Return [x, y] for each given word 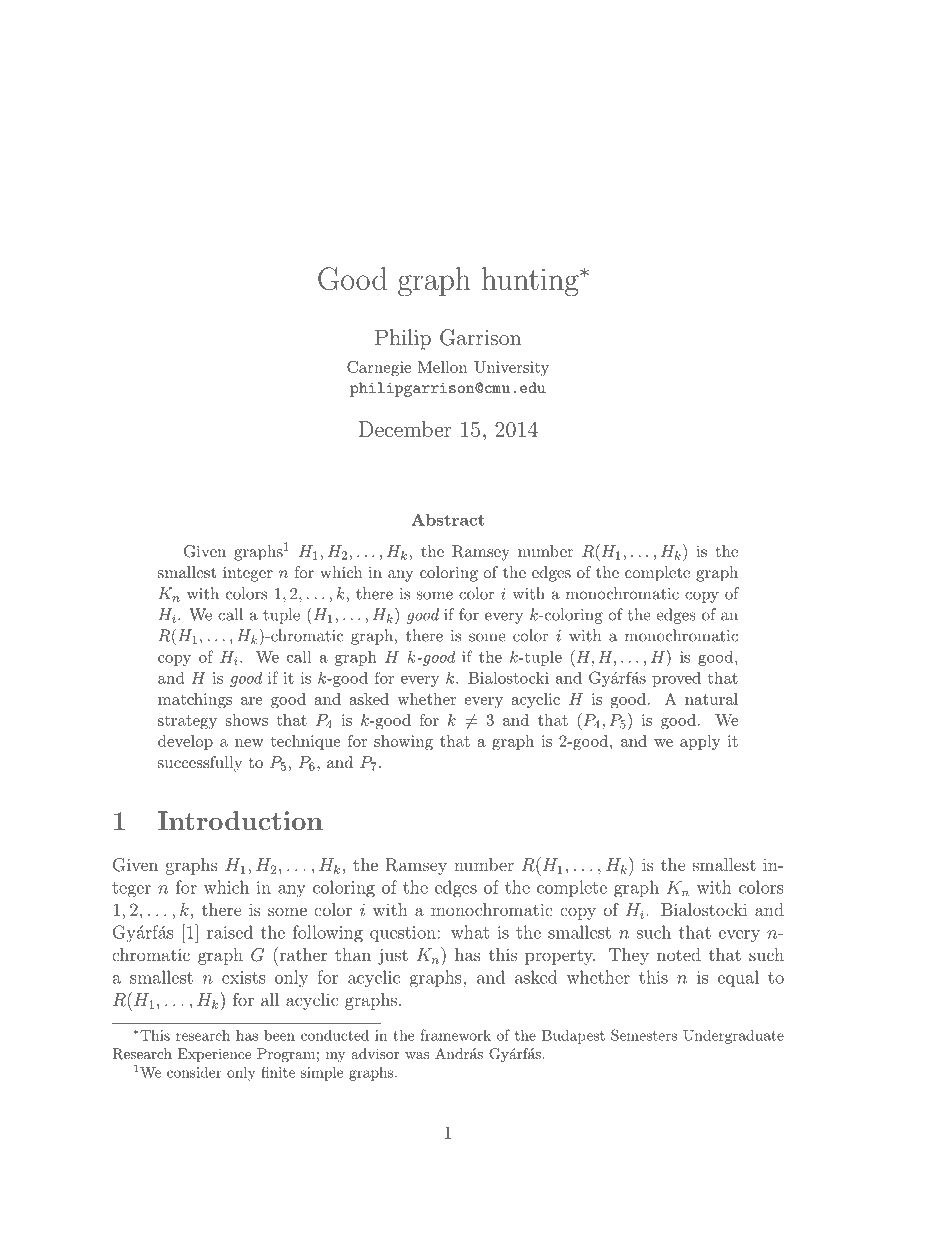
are [252, 701]
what [470, 932]
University [511, 368]
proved [676, 679]
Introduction [240, 820]
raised [230, 932]
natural [711, 699]
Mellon [442, 367]
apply [700, 742]
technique [306, 742]
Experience [214, 1055]
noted [679, 954]
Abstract [448, 519]
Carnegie [379, 369]
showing [403, 743]
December [405, 429]
